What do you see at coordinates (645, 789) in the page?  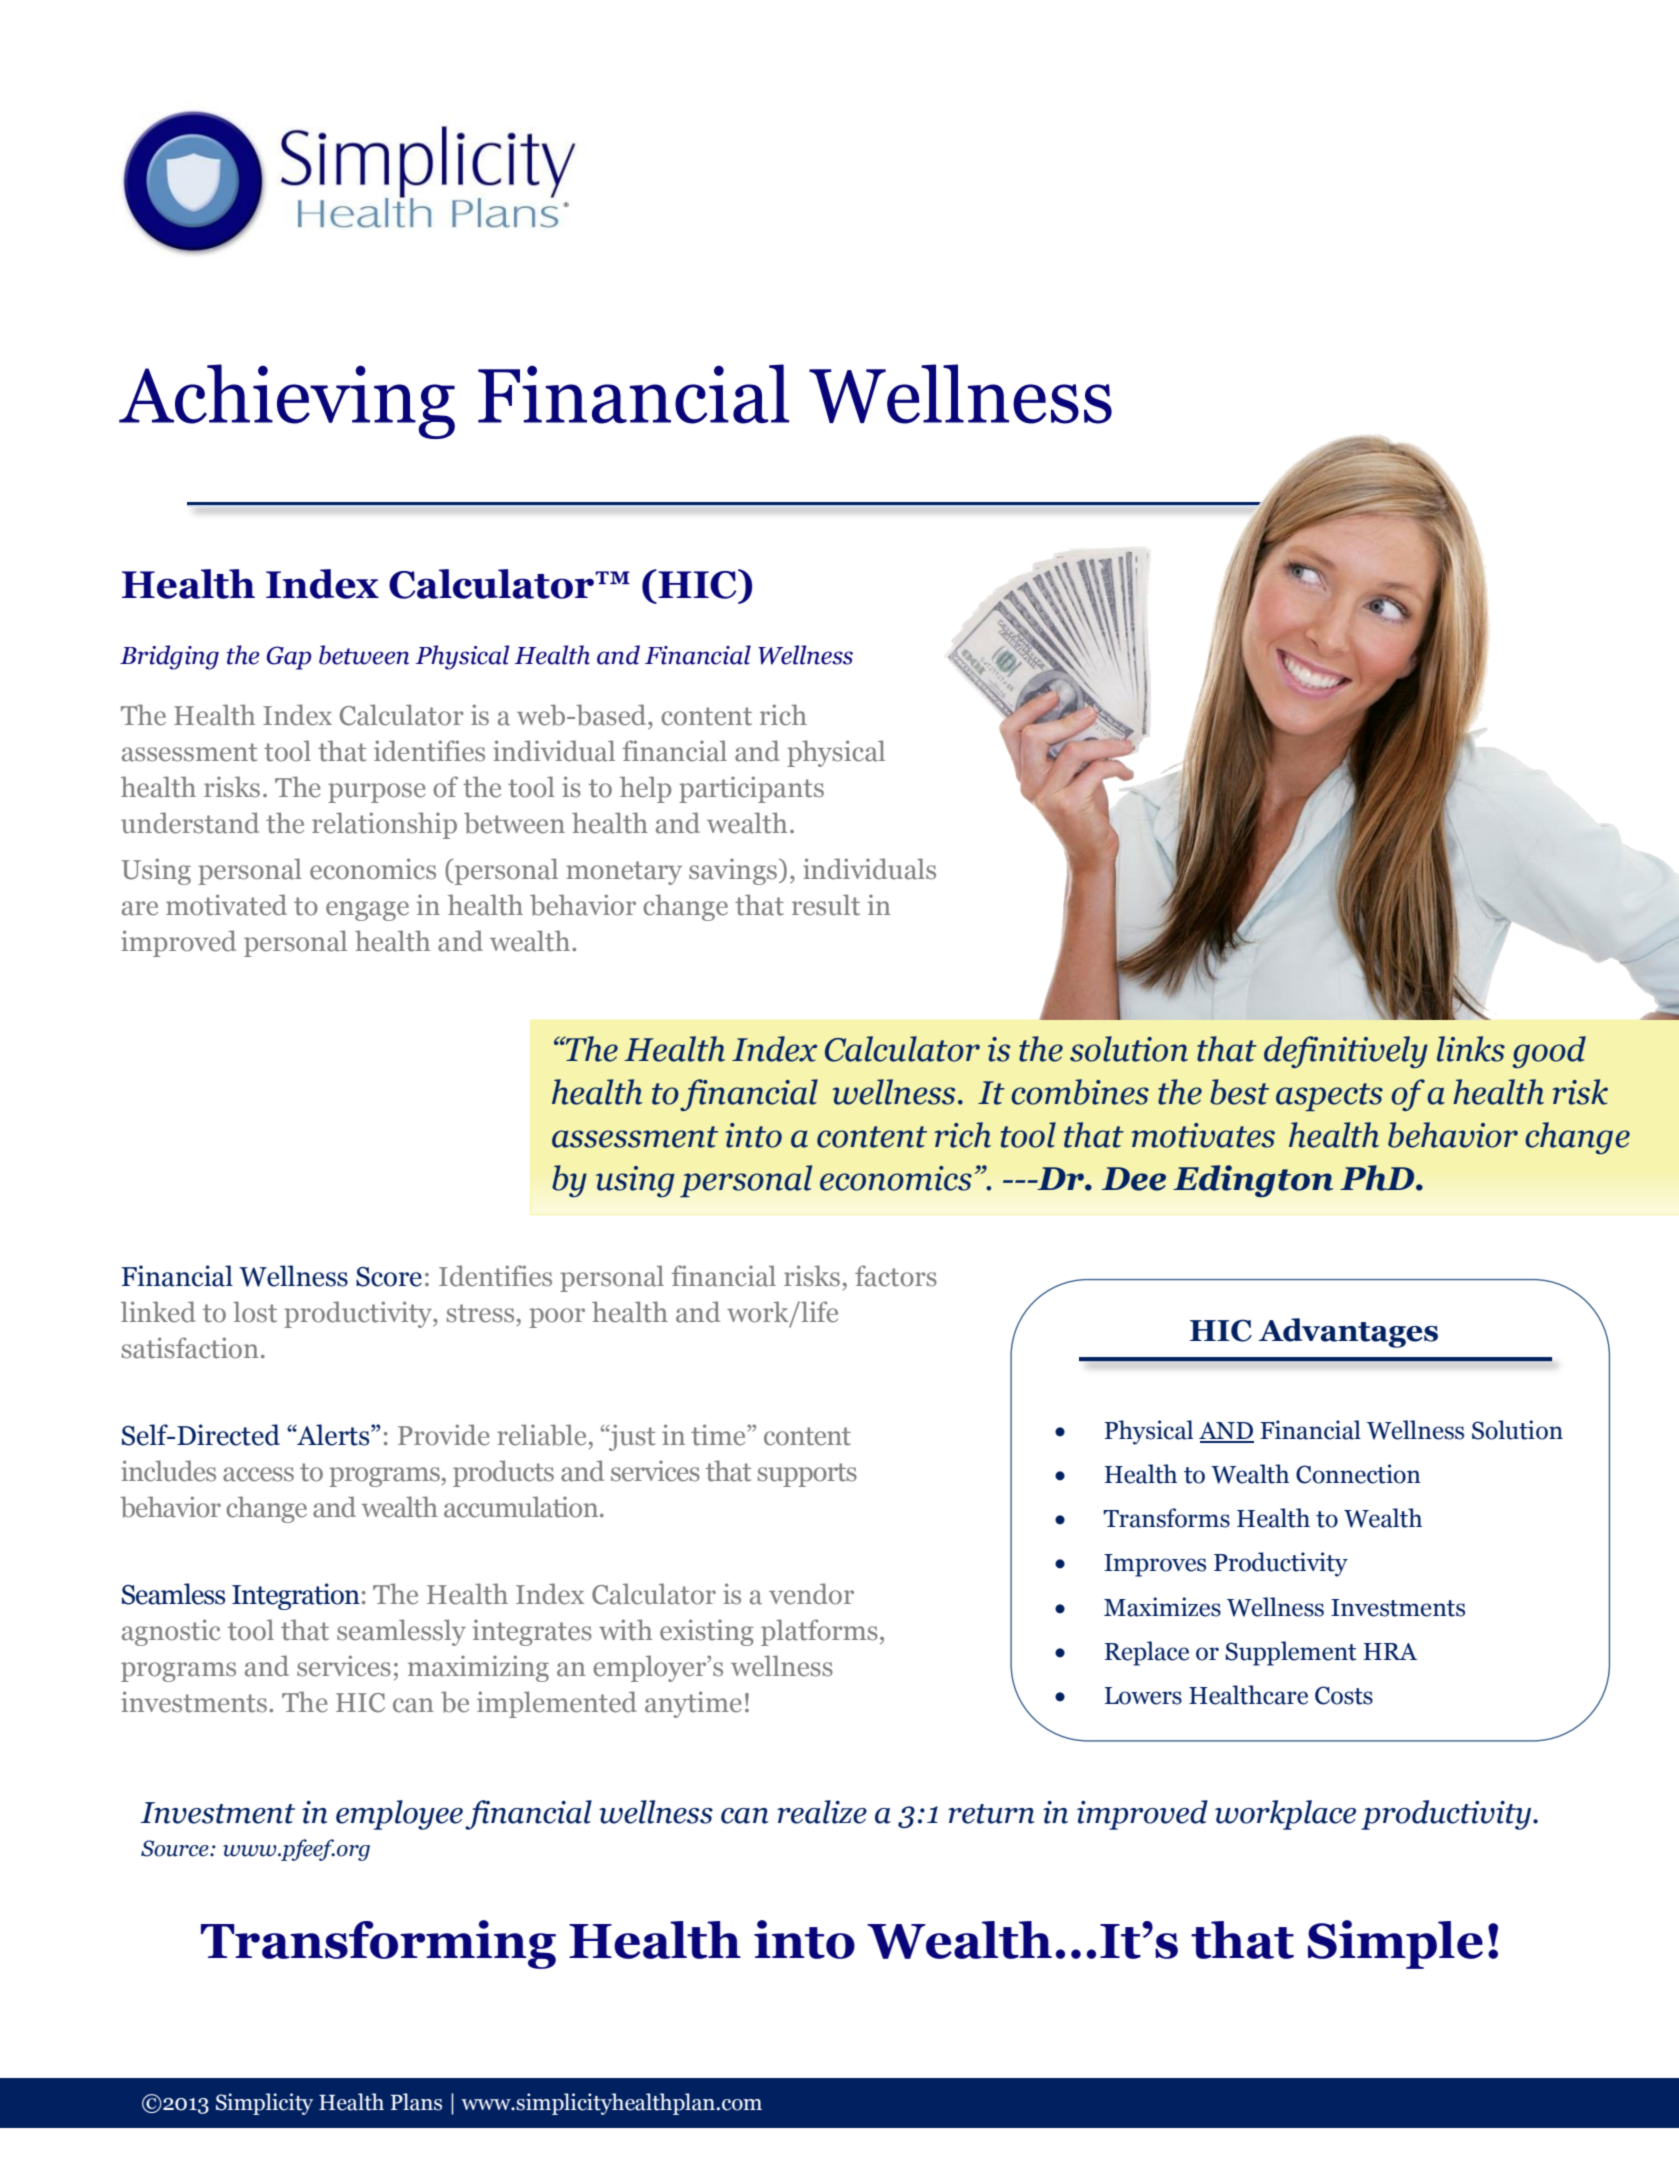 I see `help` at bounding box center [645, 789].
